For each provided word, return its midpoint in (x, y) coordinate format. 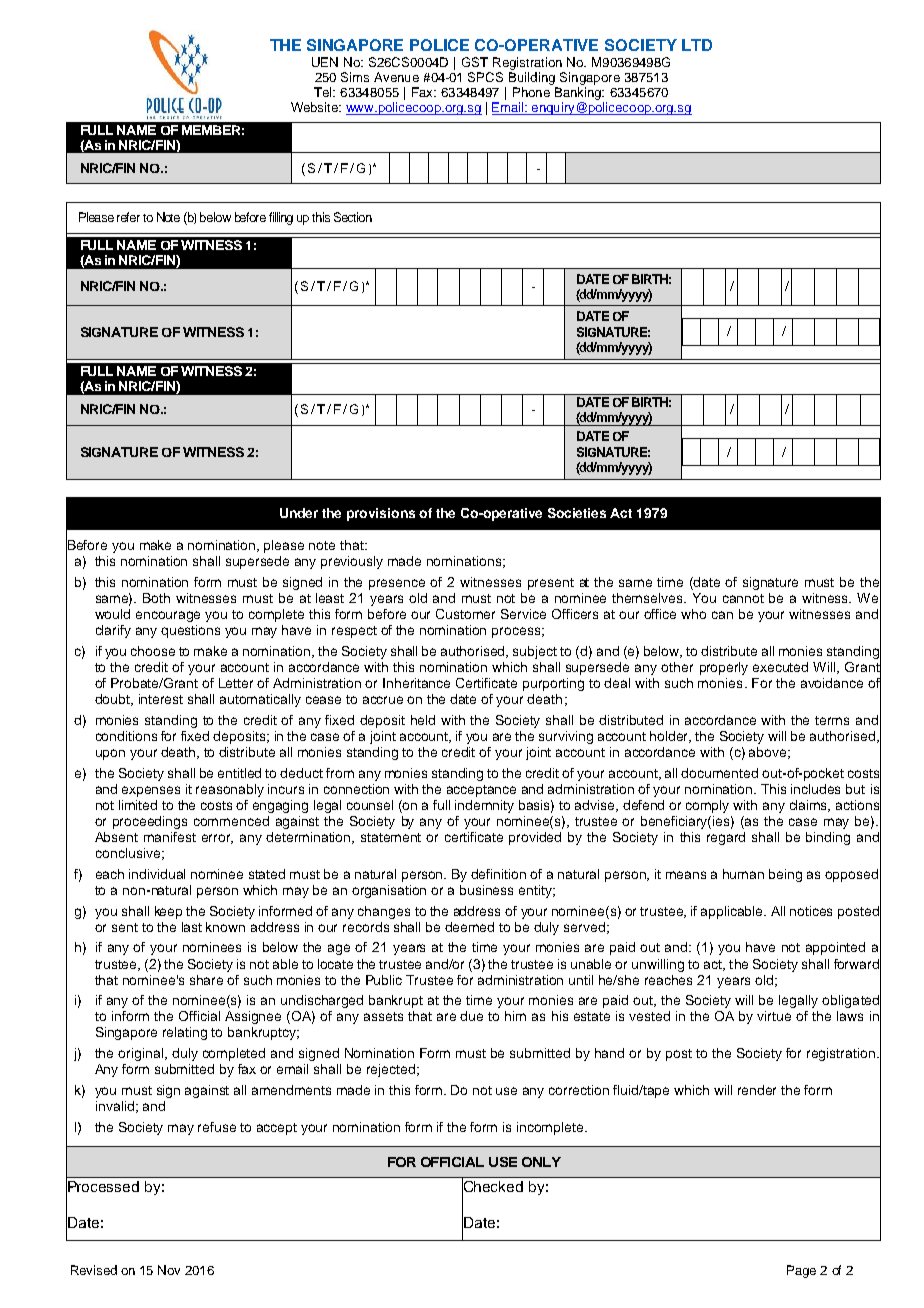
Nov (169, 1270)
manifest (170, 837)
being (785, 875)
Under (299, 513)
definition (498, 874)
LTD (697, 45)
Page (801, 1271)
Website (316, 107)
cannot (743, 598)
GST (475, 62)
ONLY (541, 1162)
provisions (381, 514)
